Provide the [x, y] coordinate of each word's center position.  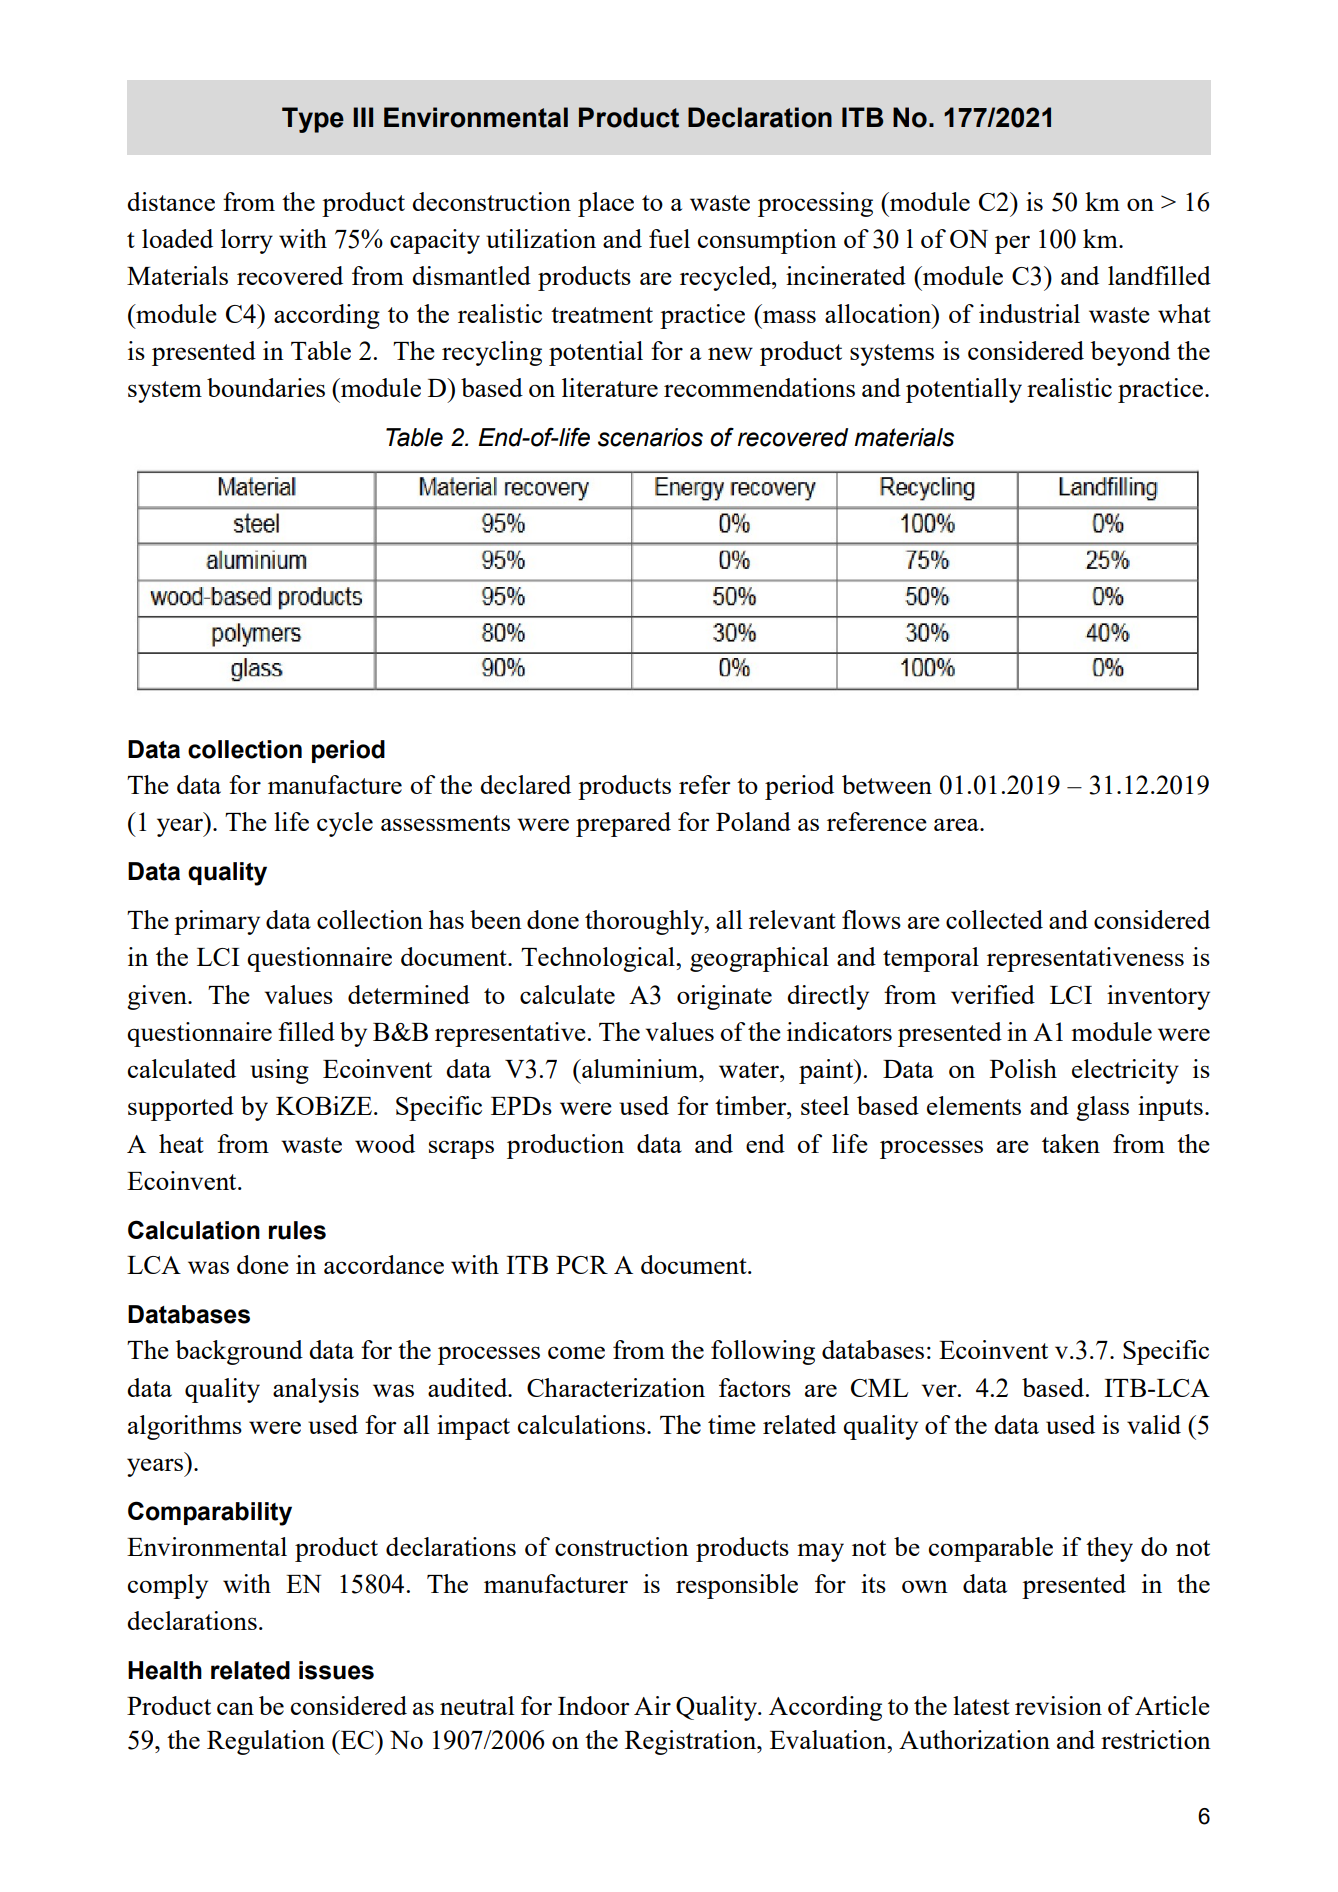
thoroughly [645, 922]
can [235, 1708]
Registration [692, 1742]
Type [313, 120]
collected [994, 919]
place [606, 204]
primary [217, 922]
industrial [1029, 313]
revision [1058, 1705]
